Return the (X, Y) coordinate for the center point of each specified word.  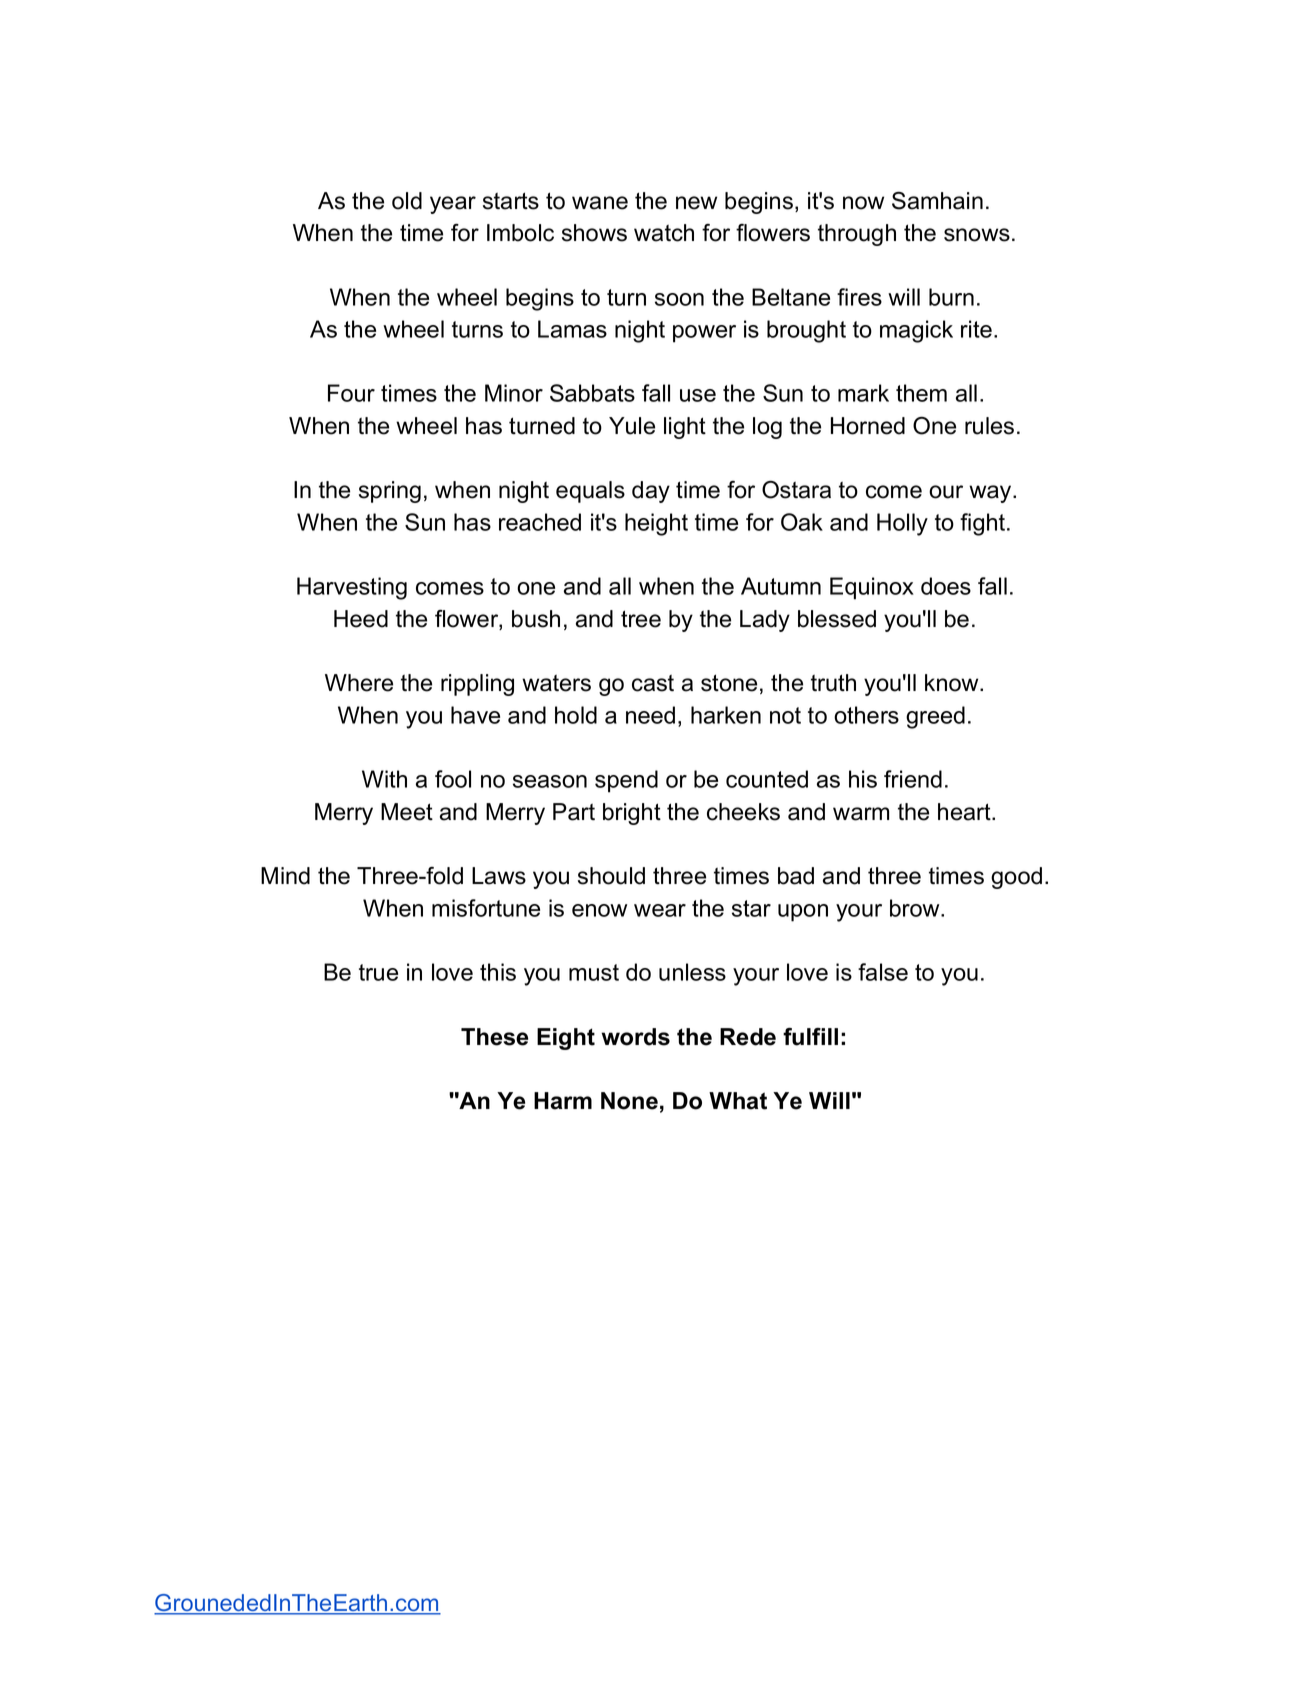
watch (664, 233)
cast (653, 683)
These (494, 1037)
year (453, 205)
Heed (361, 619)
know (953, 683)
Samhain (937, 201)
